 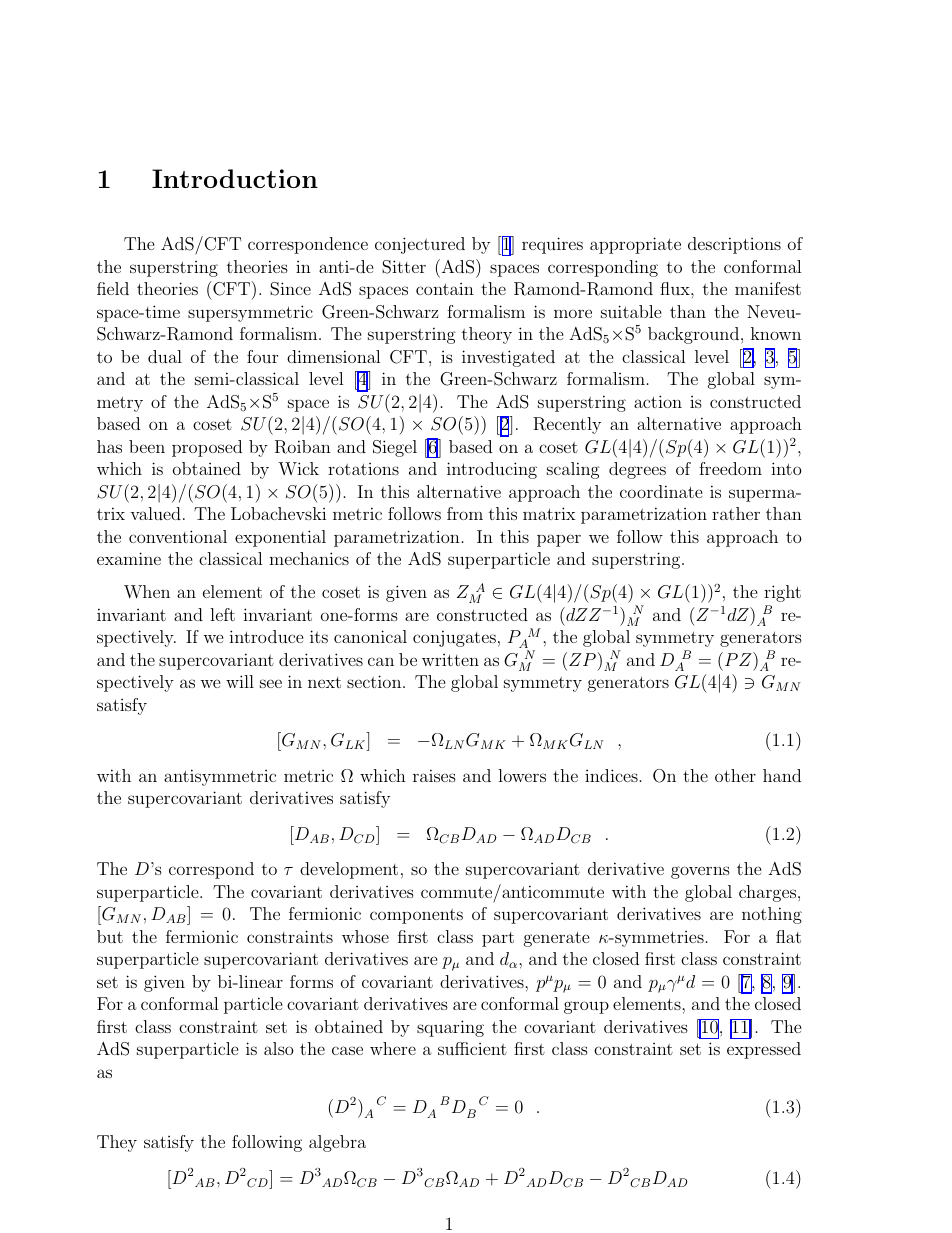 What do you see at coordinates (416, 916) in the screenshot?
I see `components` at bounding box center [416, 916].
